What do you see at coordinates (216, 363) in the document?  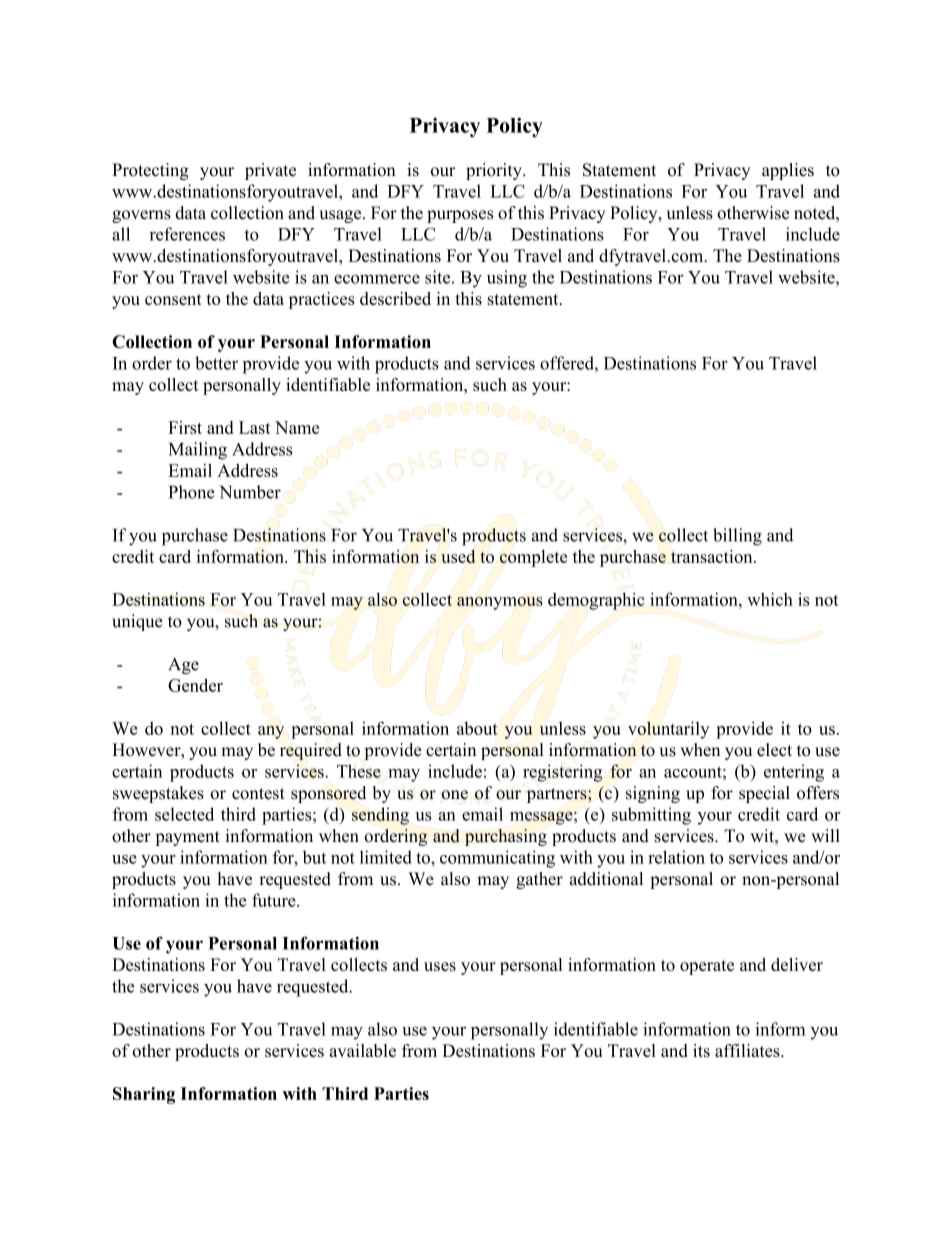 I see `better` at bounding box center [216, 363].
